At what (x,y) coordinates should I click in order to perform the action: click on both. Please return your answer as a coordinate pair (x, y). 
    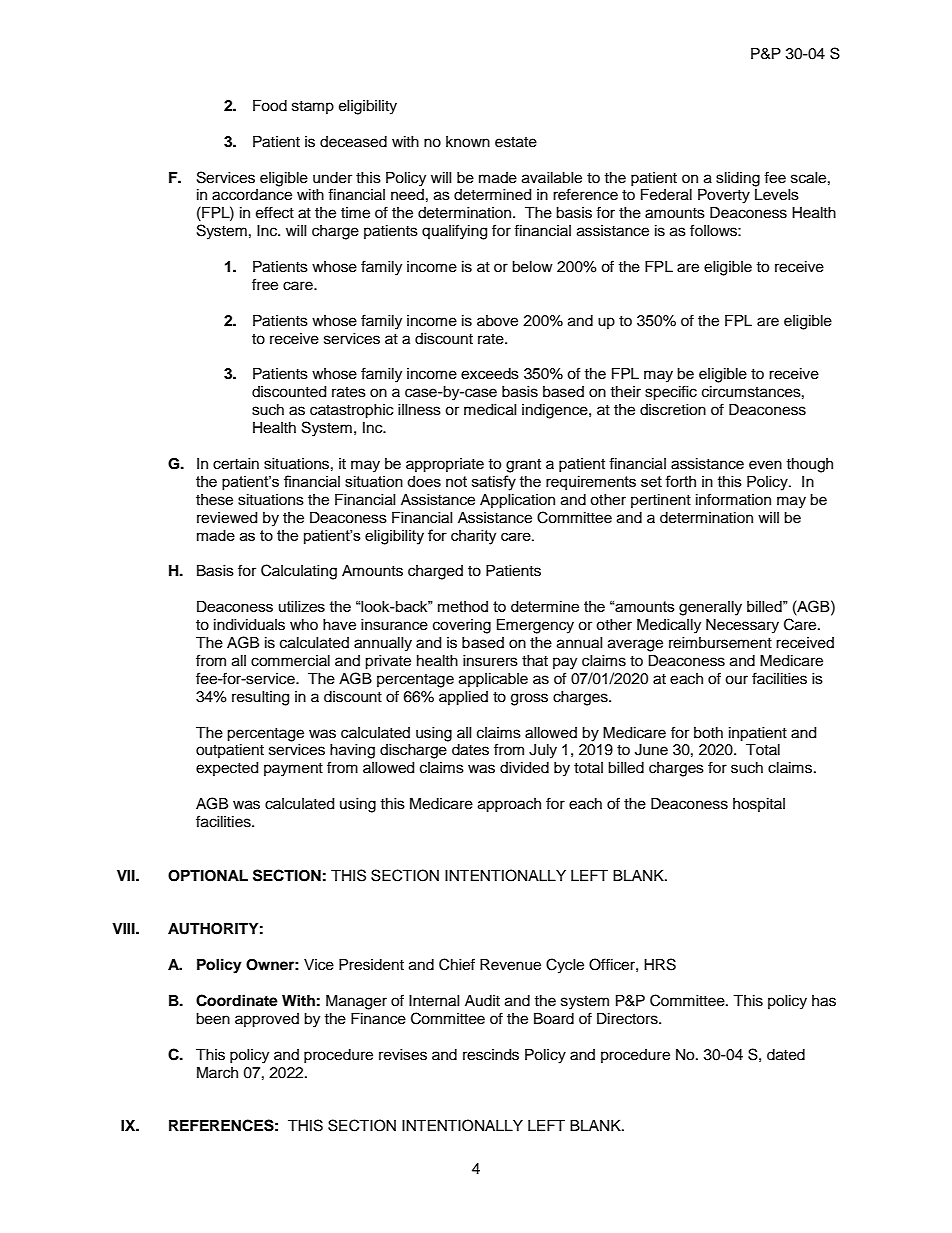
    Looking at the image, I should click on (708, 733).
